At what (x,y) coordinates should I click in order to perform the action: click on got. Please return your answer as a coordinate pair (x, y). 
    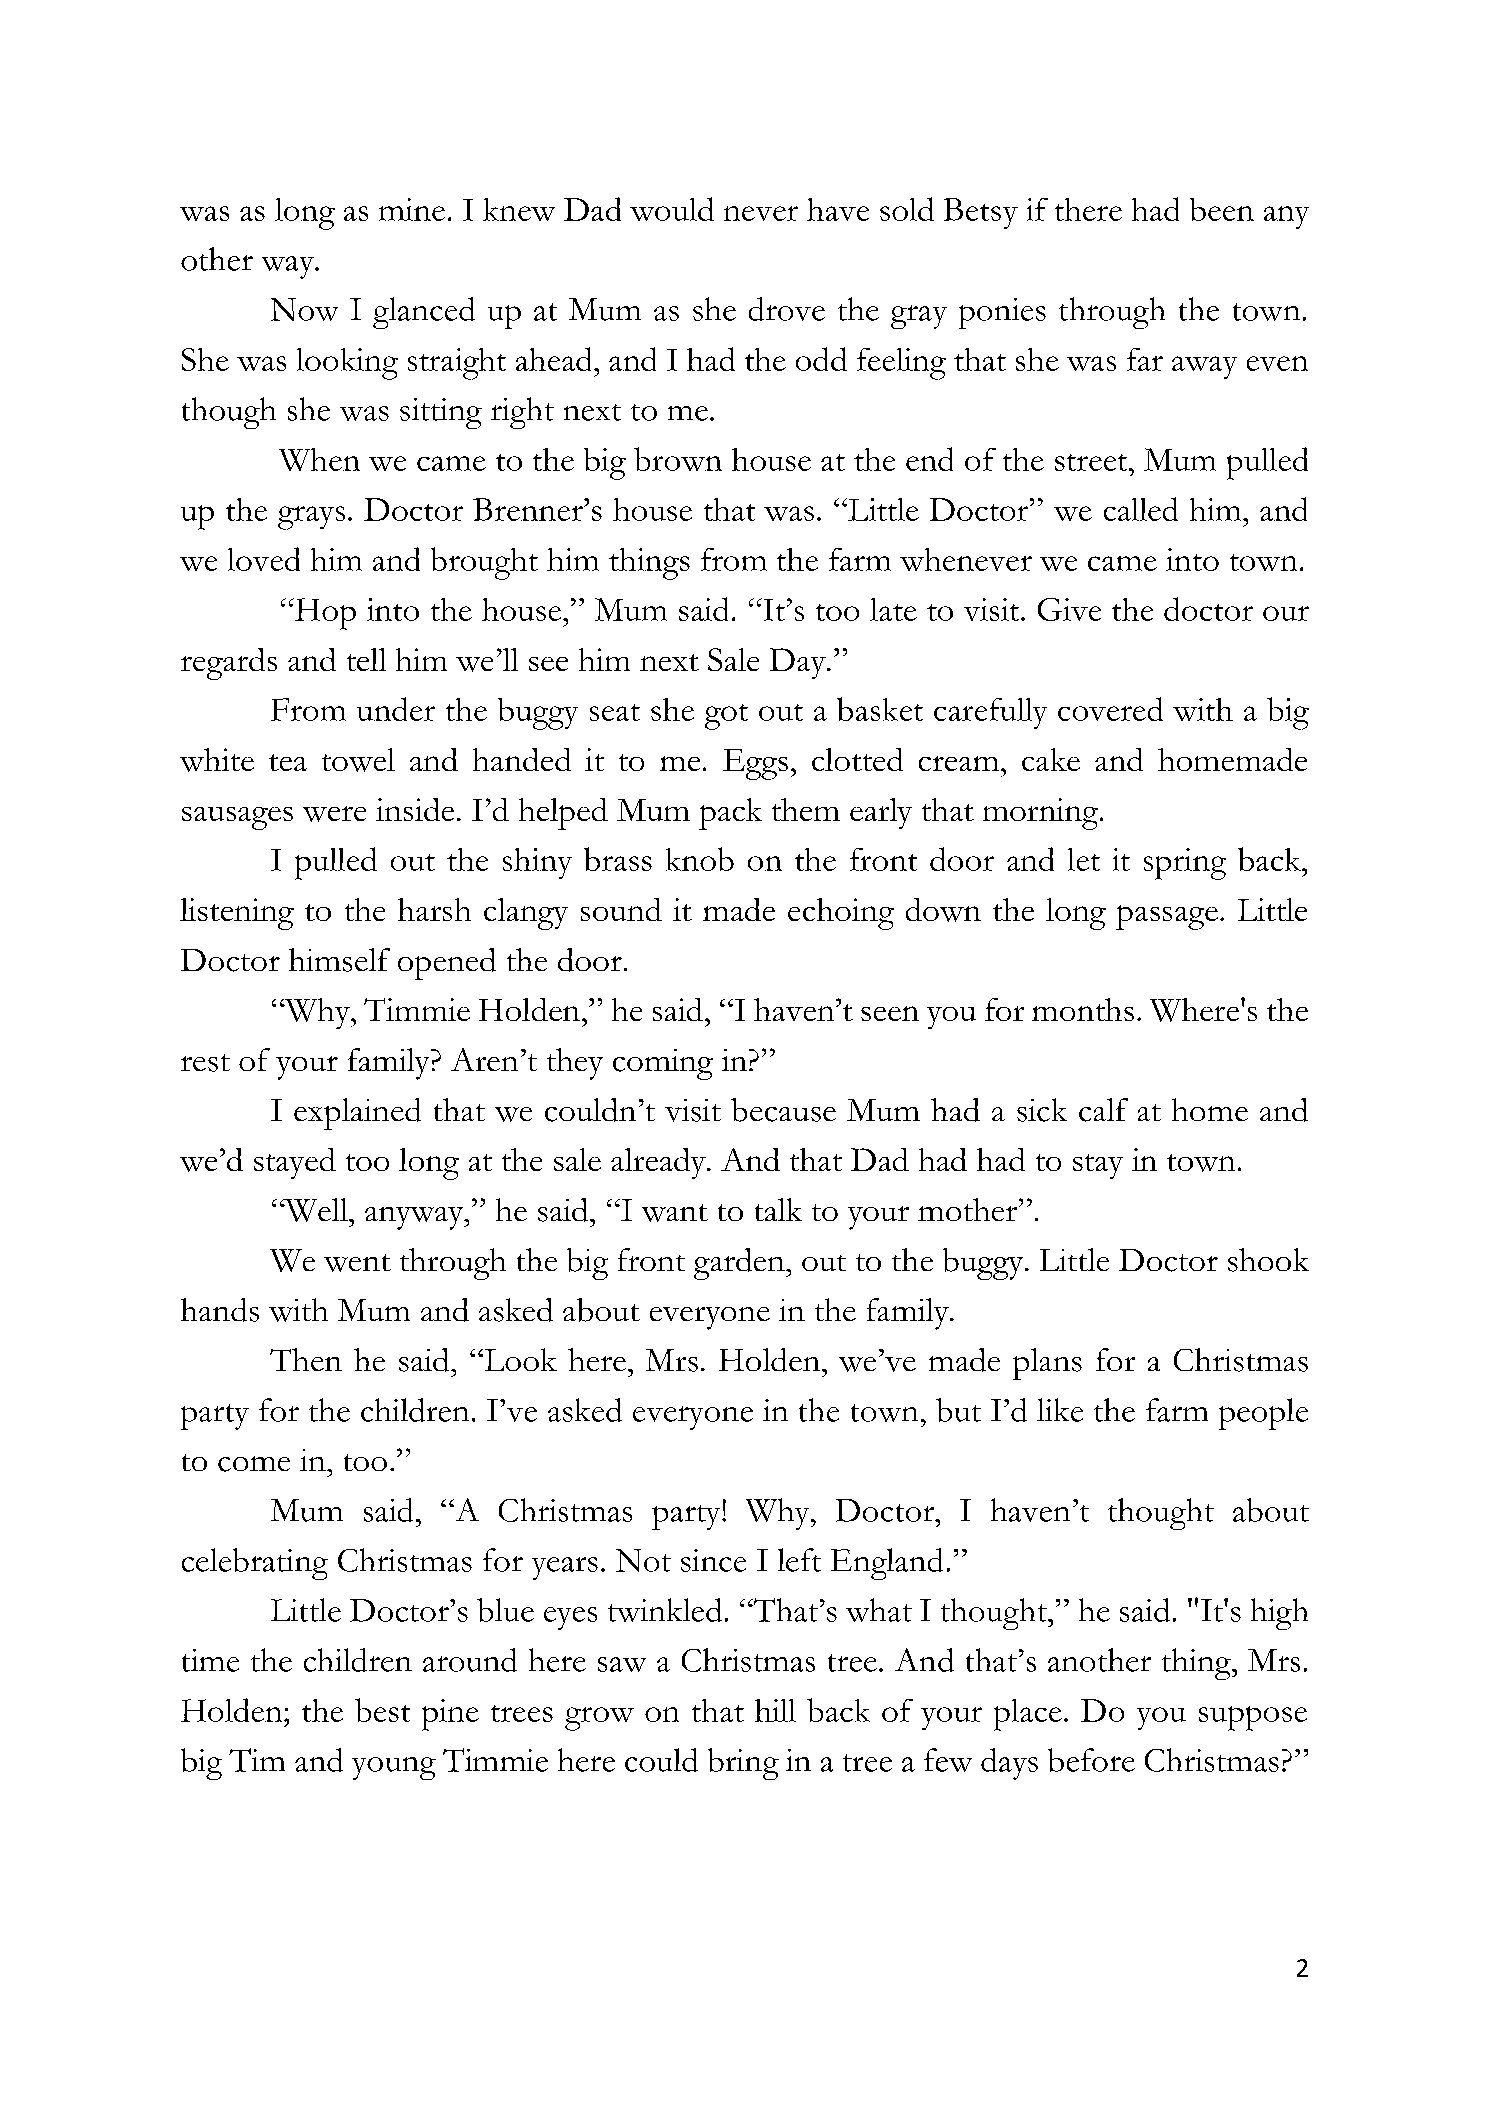
    Looking at the image, I should click on (726, 717).
